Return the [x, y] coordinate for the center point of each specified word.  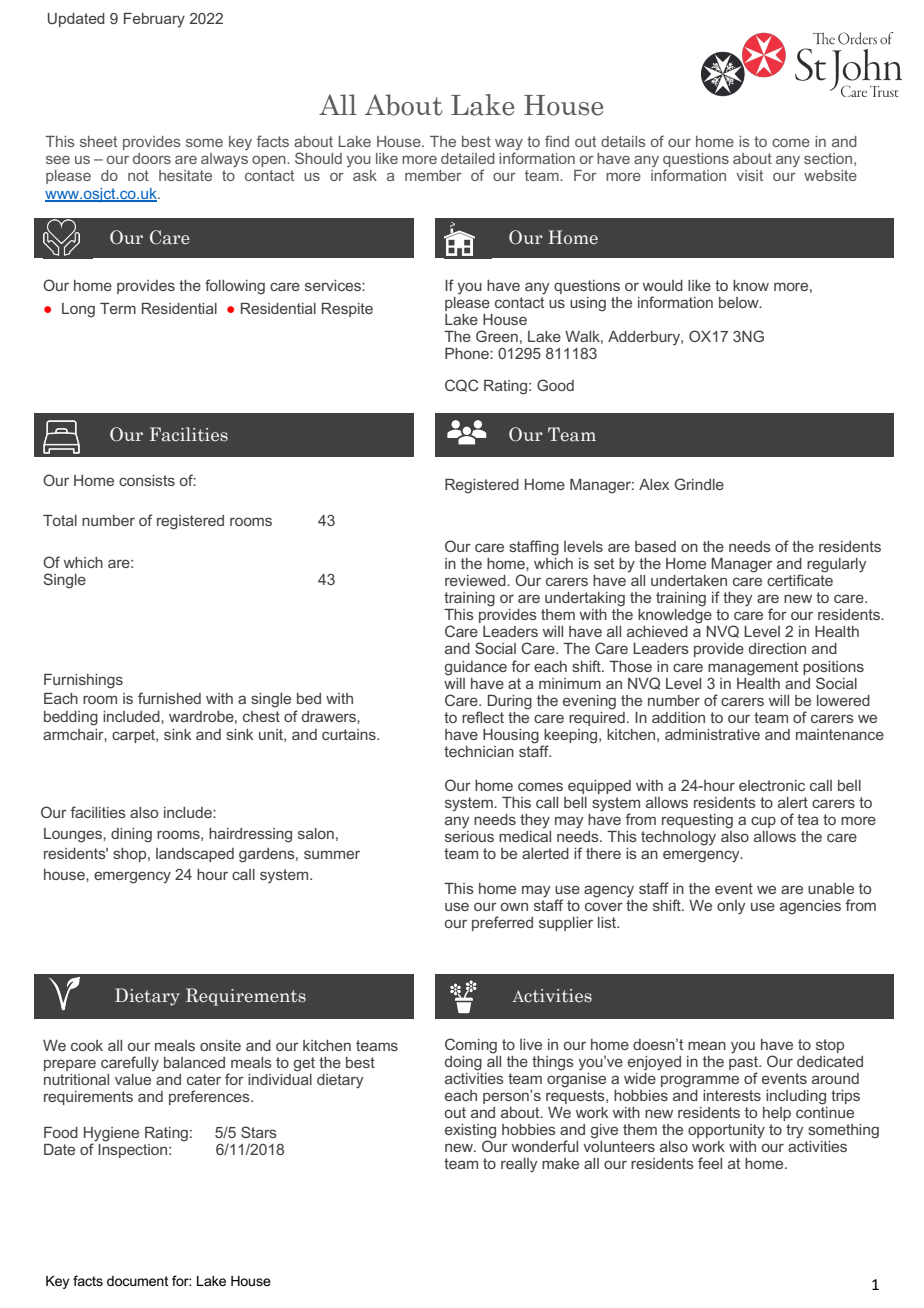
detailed [468, 158]
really [519, 1165]
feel [710, 1163]
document [138, 1281]
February [154, 20]
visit [749, 175]
